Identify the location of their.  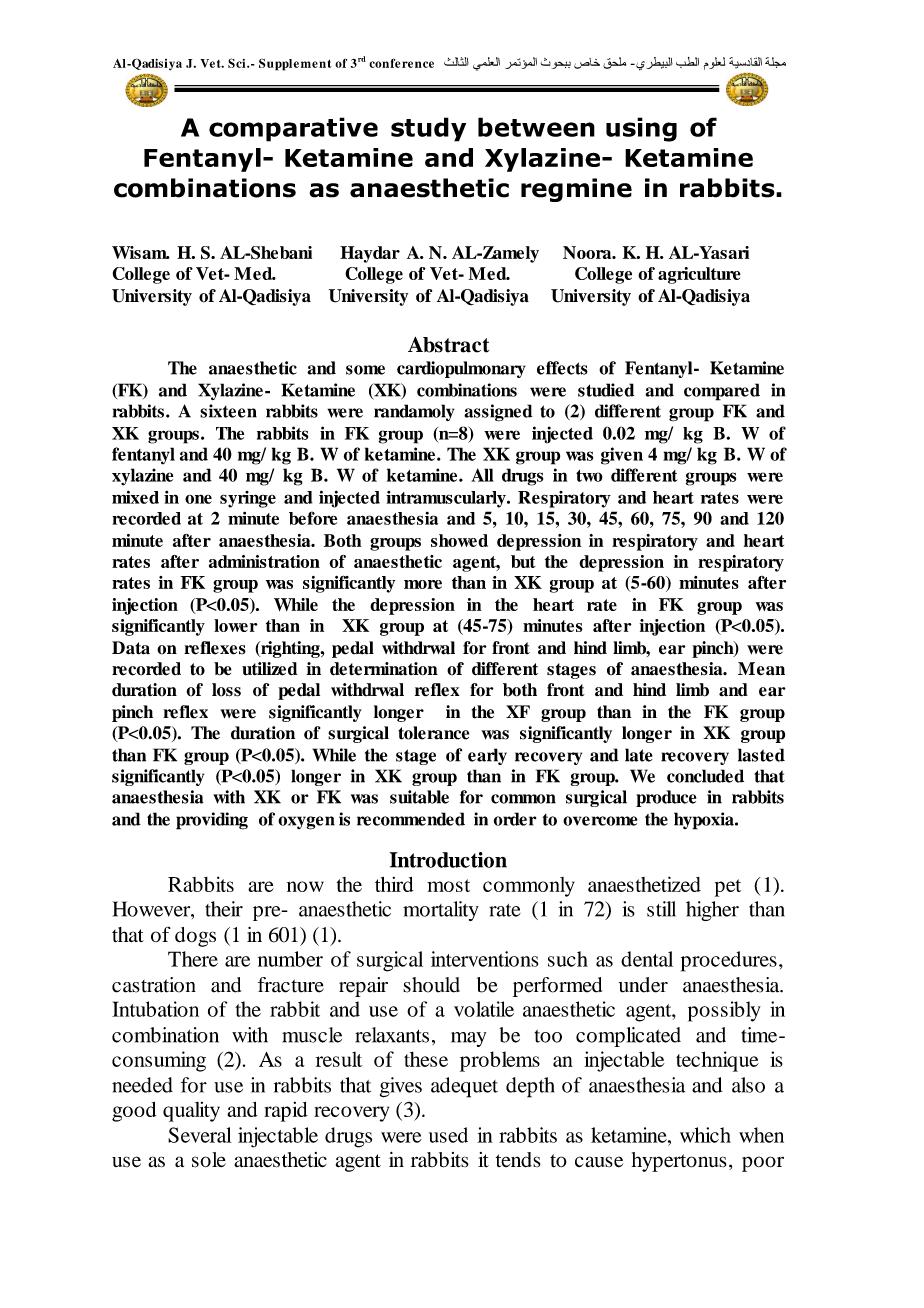
(224, 909).
